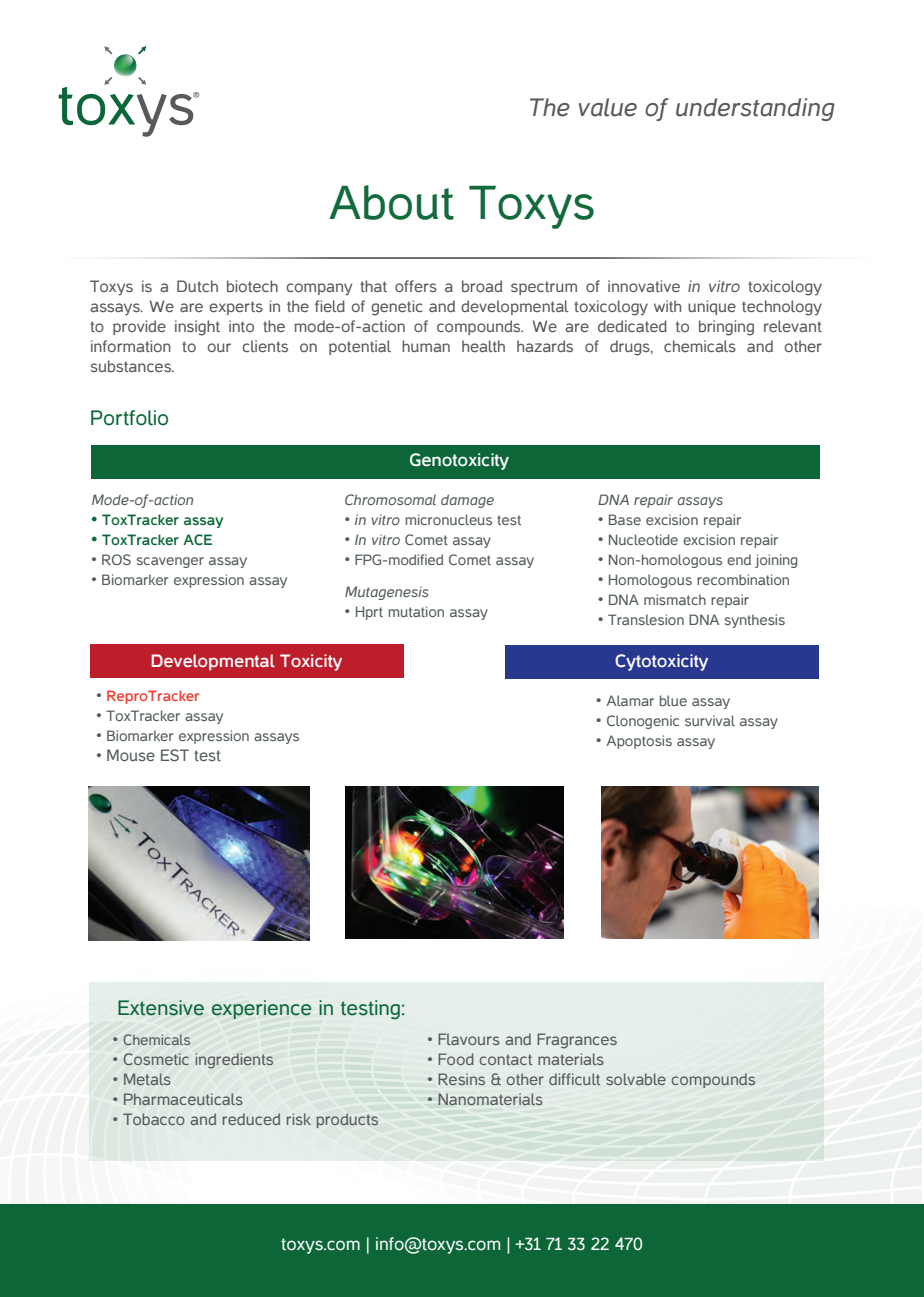 This document has height=1297, width=924. Describe the element at coordinates (170, 562) in the document. I see `scavenger` at that location.
